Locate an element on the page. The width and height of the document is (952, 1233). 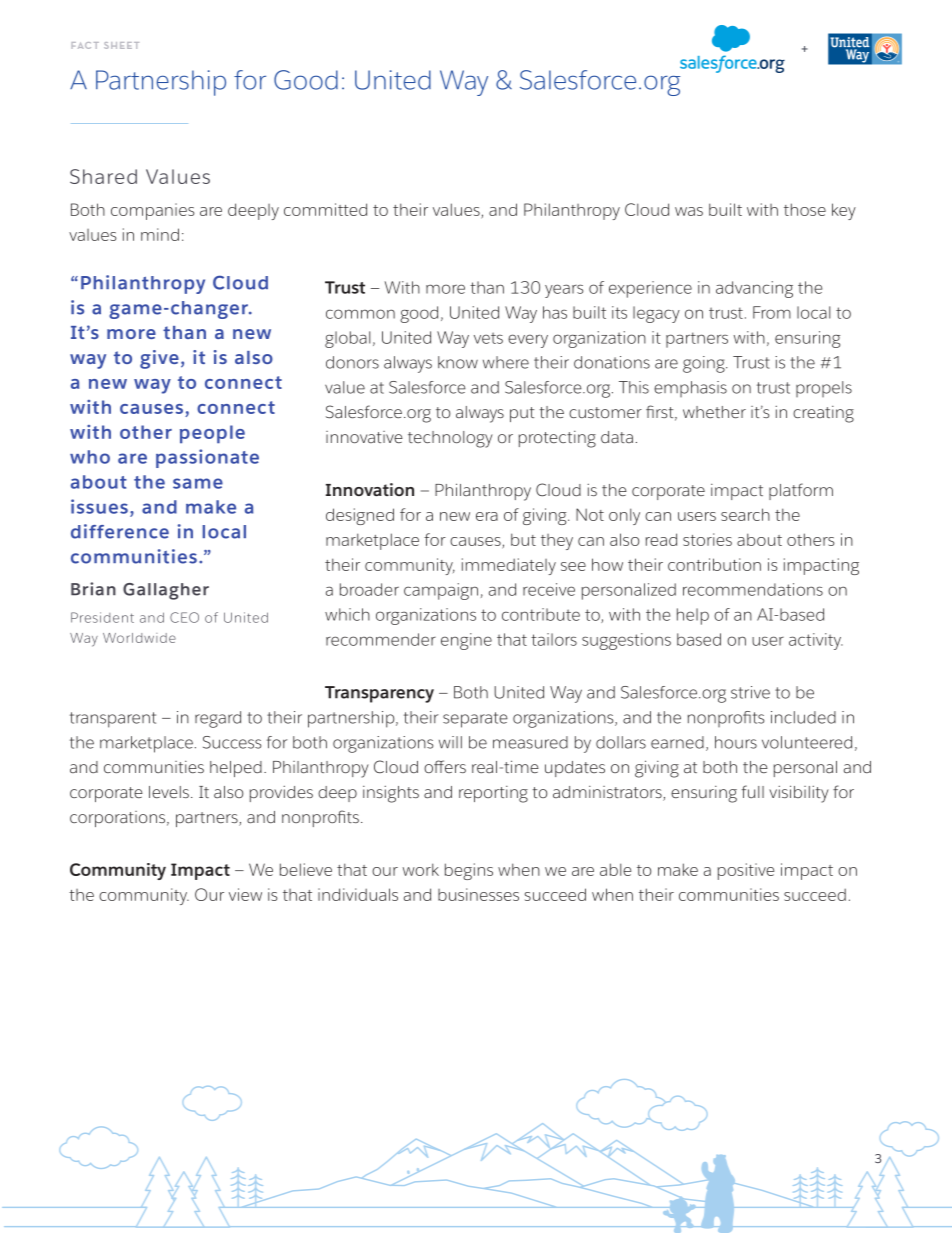
SHEET is located at coordinates (121, 45).
